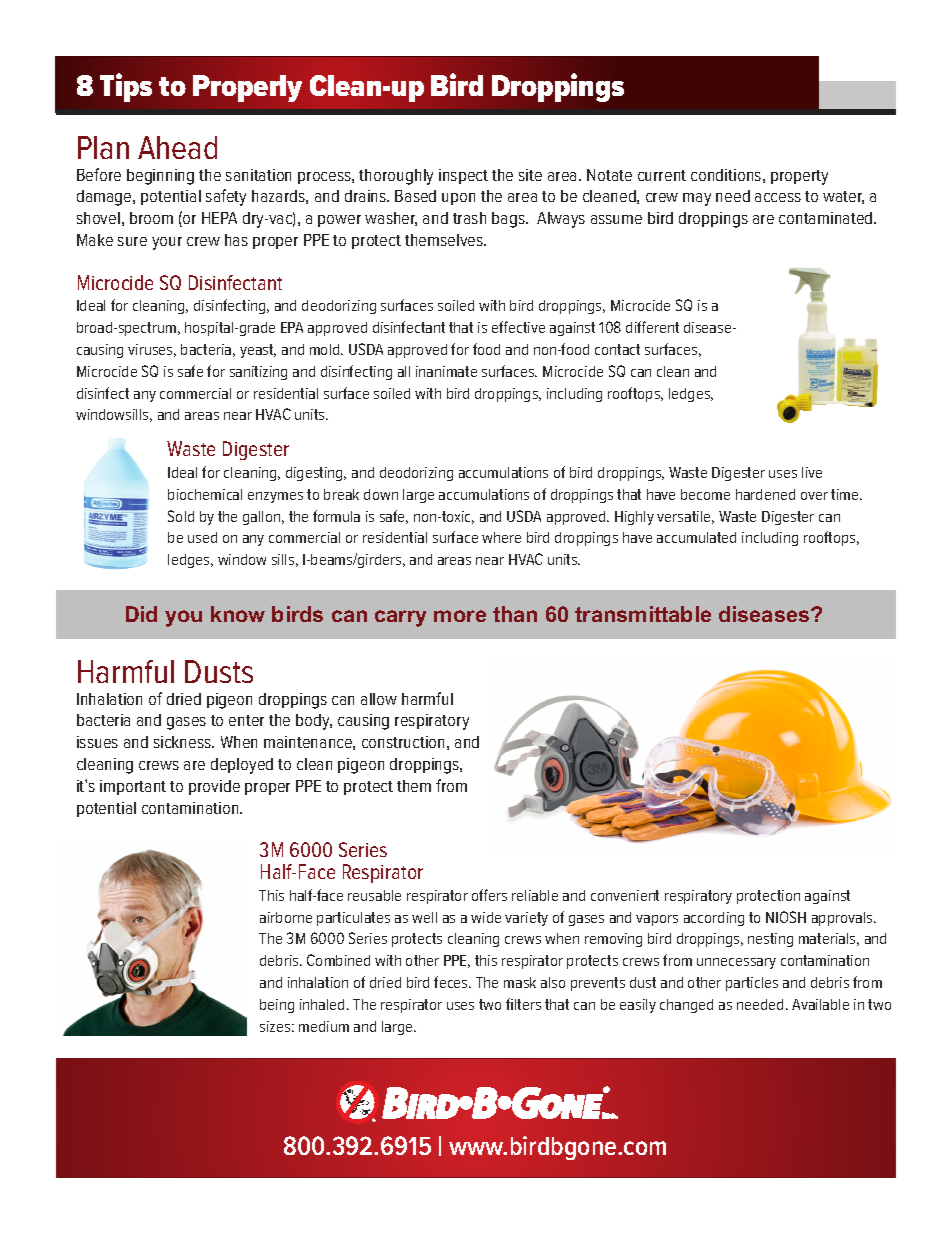 This document has height=1233, width=952. I want to click on where, so click(501, 537).
